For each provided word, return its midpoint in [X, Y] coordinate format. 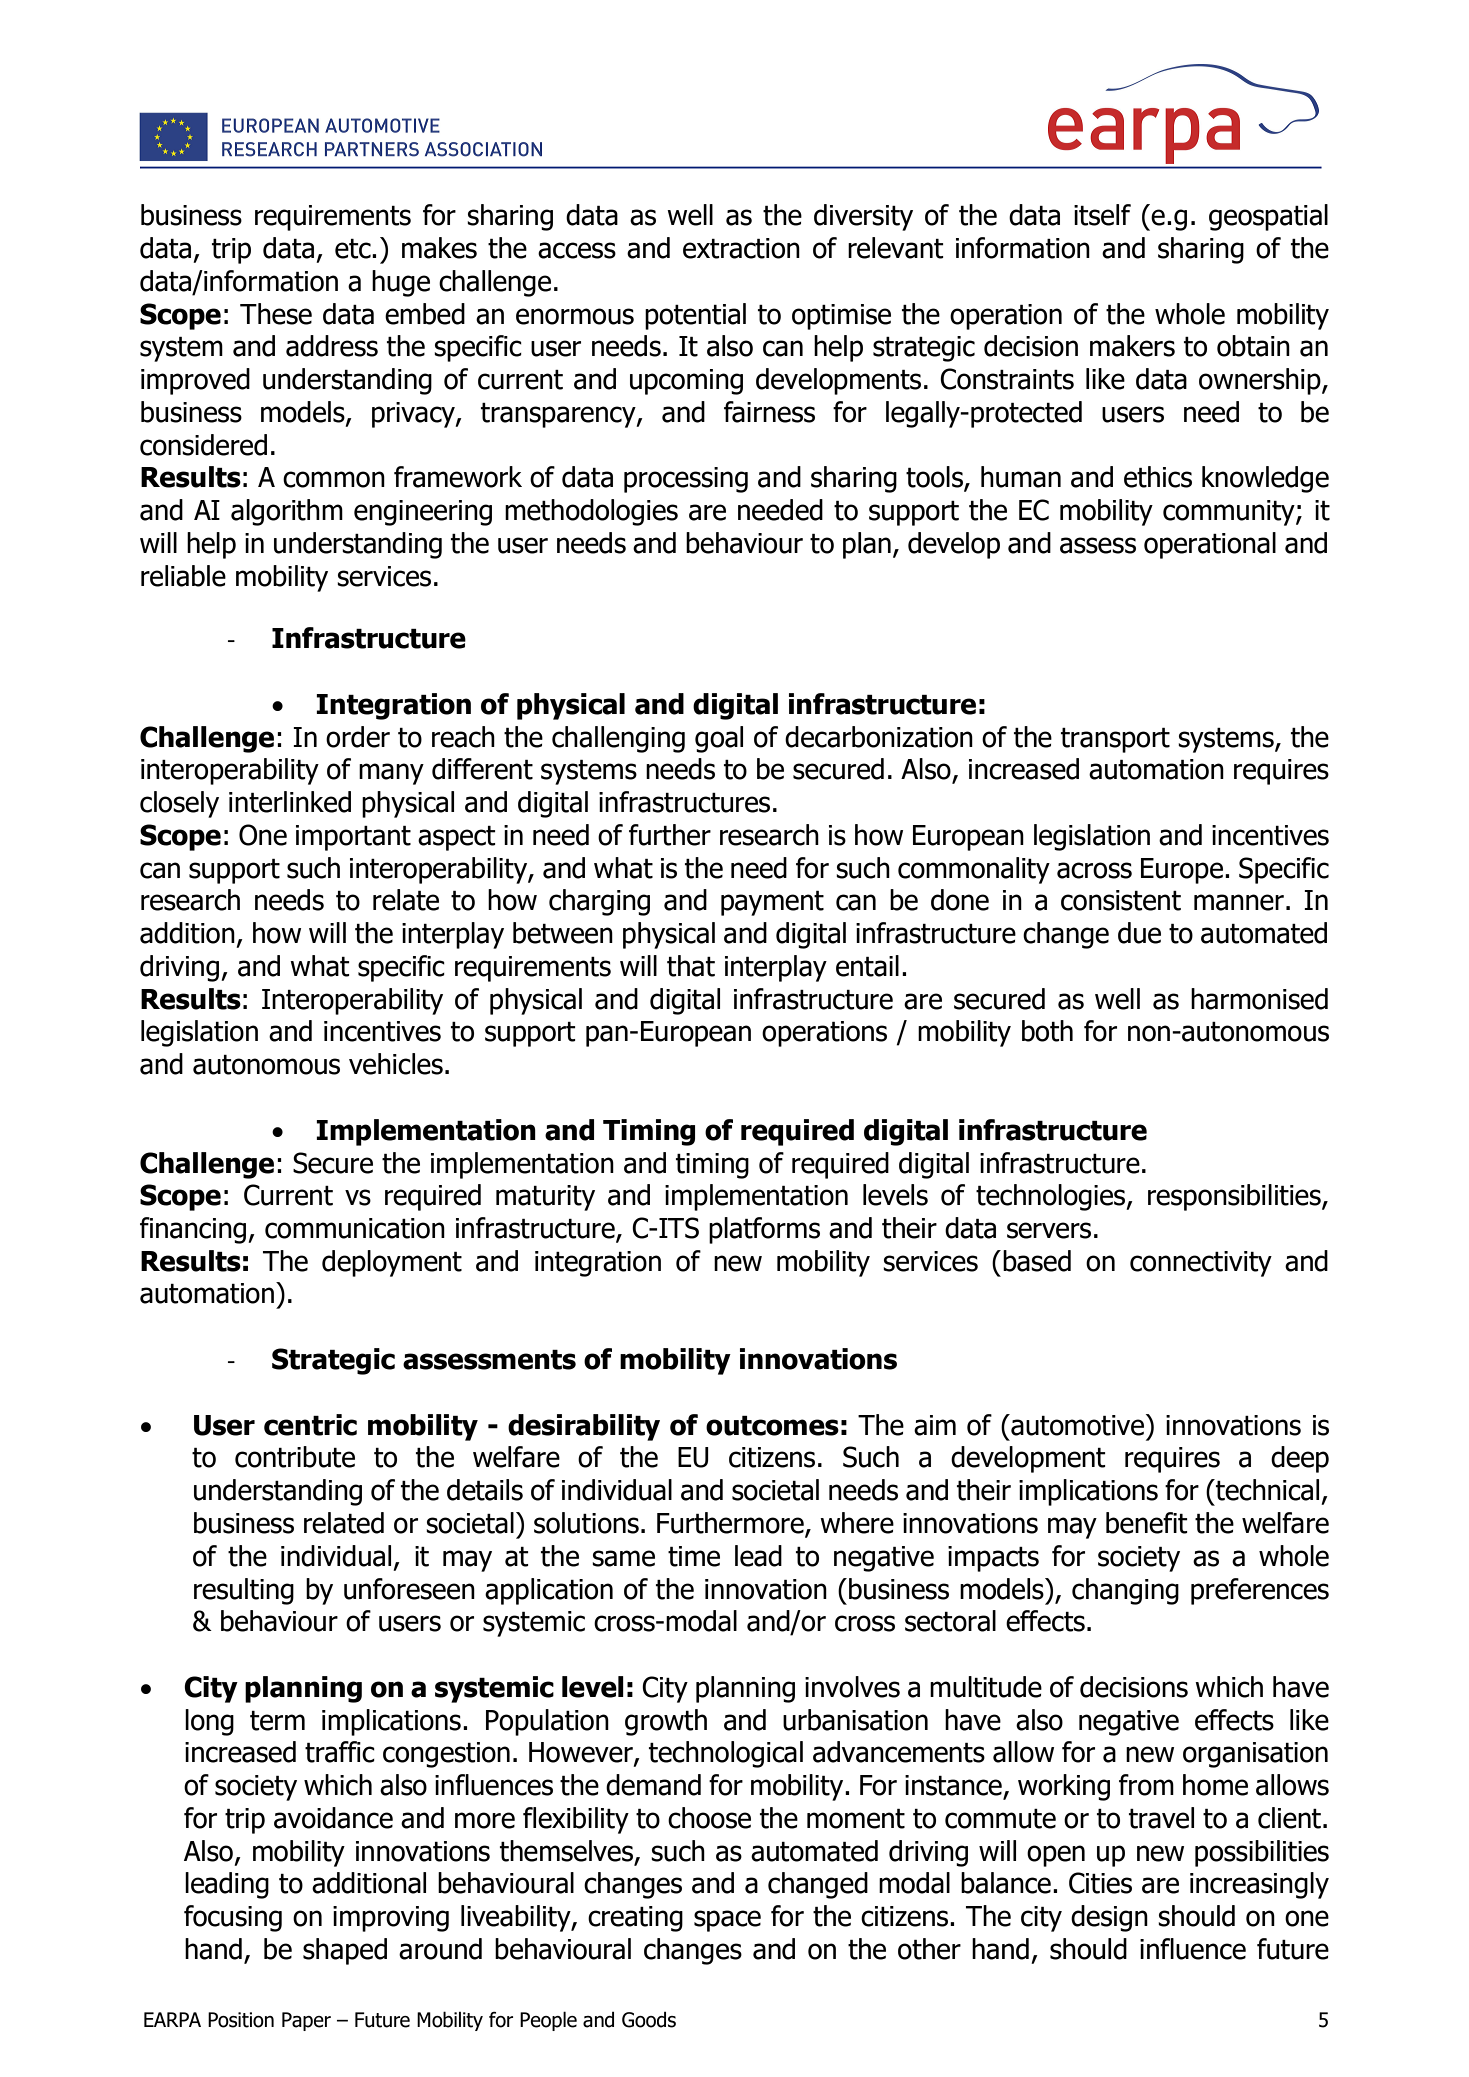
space [727, 1921]
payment [772, 903]
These [276, 314]
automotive [1076, 1425]
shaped [345, 1951]
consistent [1121, 900]
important [353, 838]
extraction [741, 248]
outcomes [772, 1426]
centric [310, 1425]
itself [1102, 215]
